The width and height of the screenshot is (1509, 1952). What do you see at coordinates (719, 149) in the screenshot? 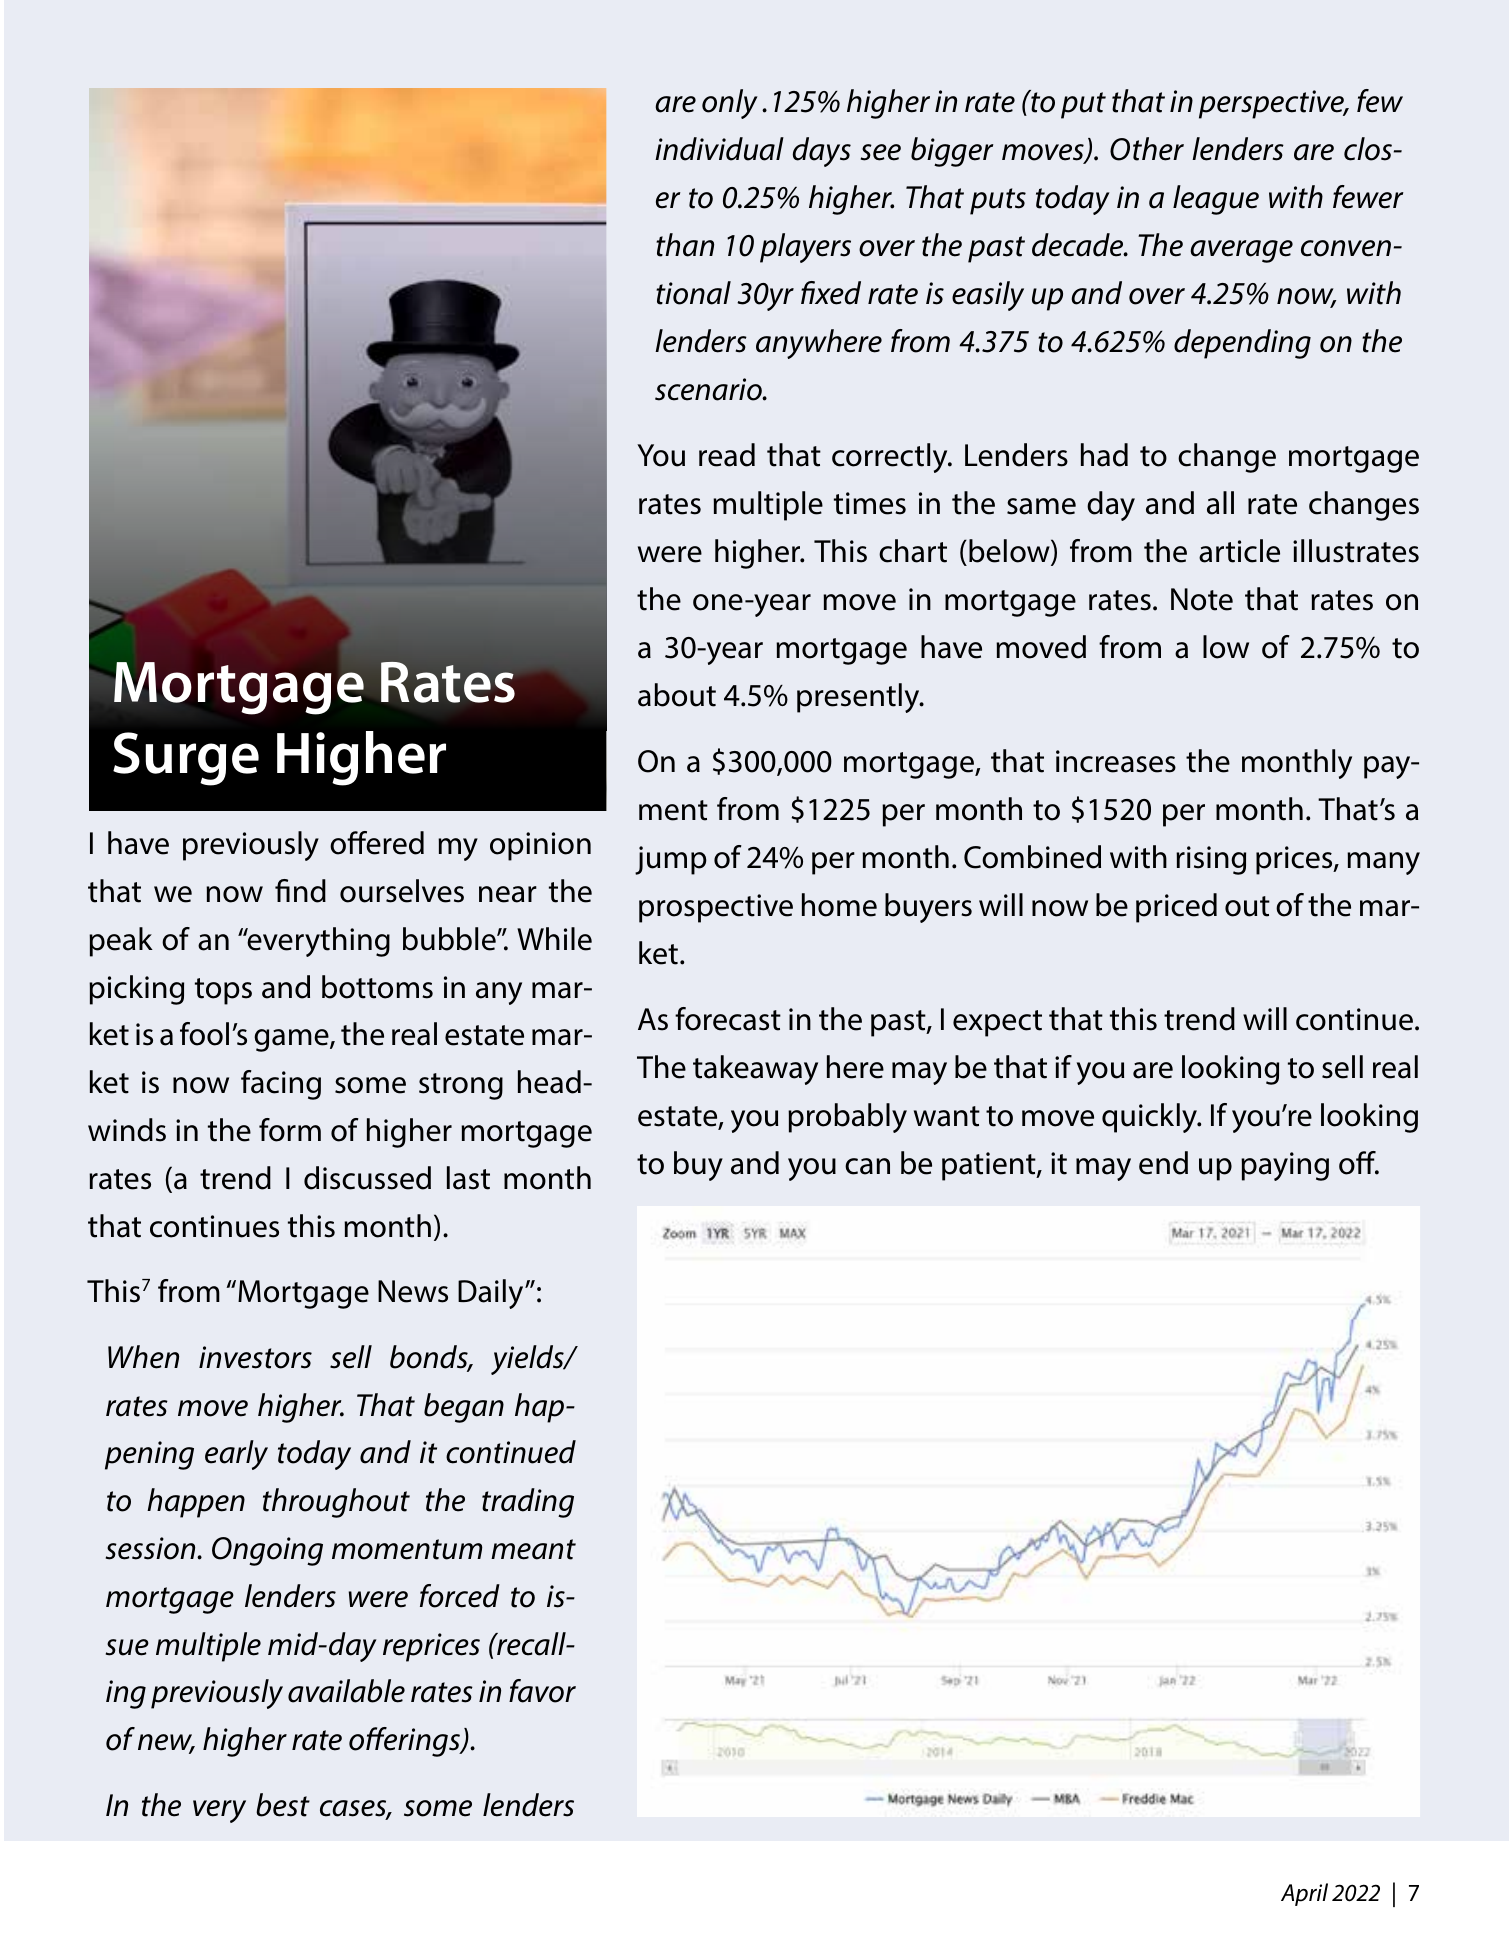
I see `individual` at bounding box center [719, 149].
